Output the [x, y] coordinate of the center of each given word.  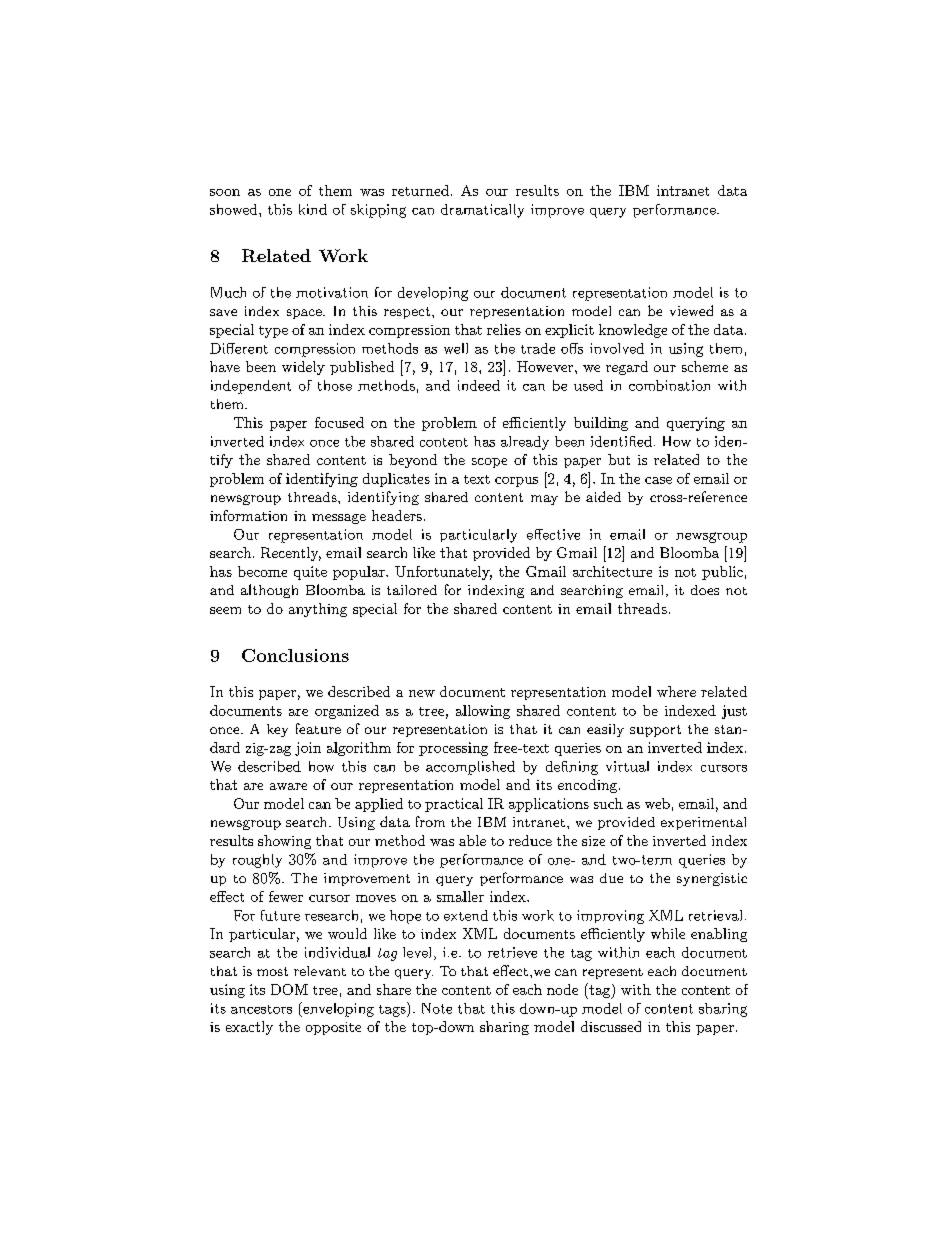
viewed [691, 310]
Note [437, 1008]
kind [313, 209]
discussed [611, 1026]
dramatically [482, 211]
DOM [289, 989]
